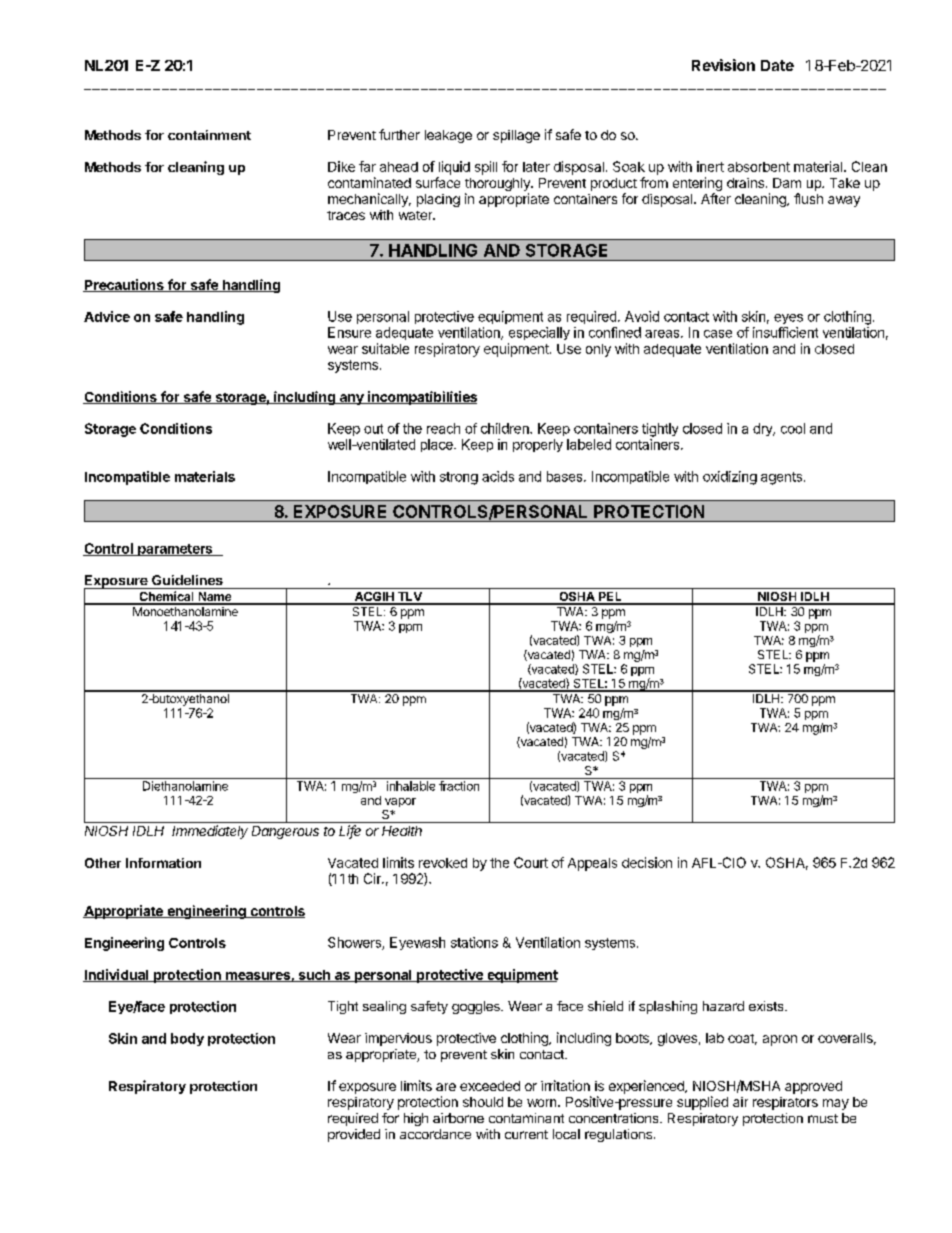 The width and height of the document is (952, 1233). I want to click on should, so click(483, 1102).
